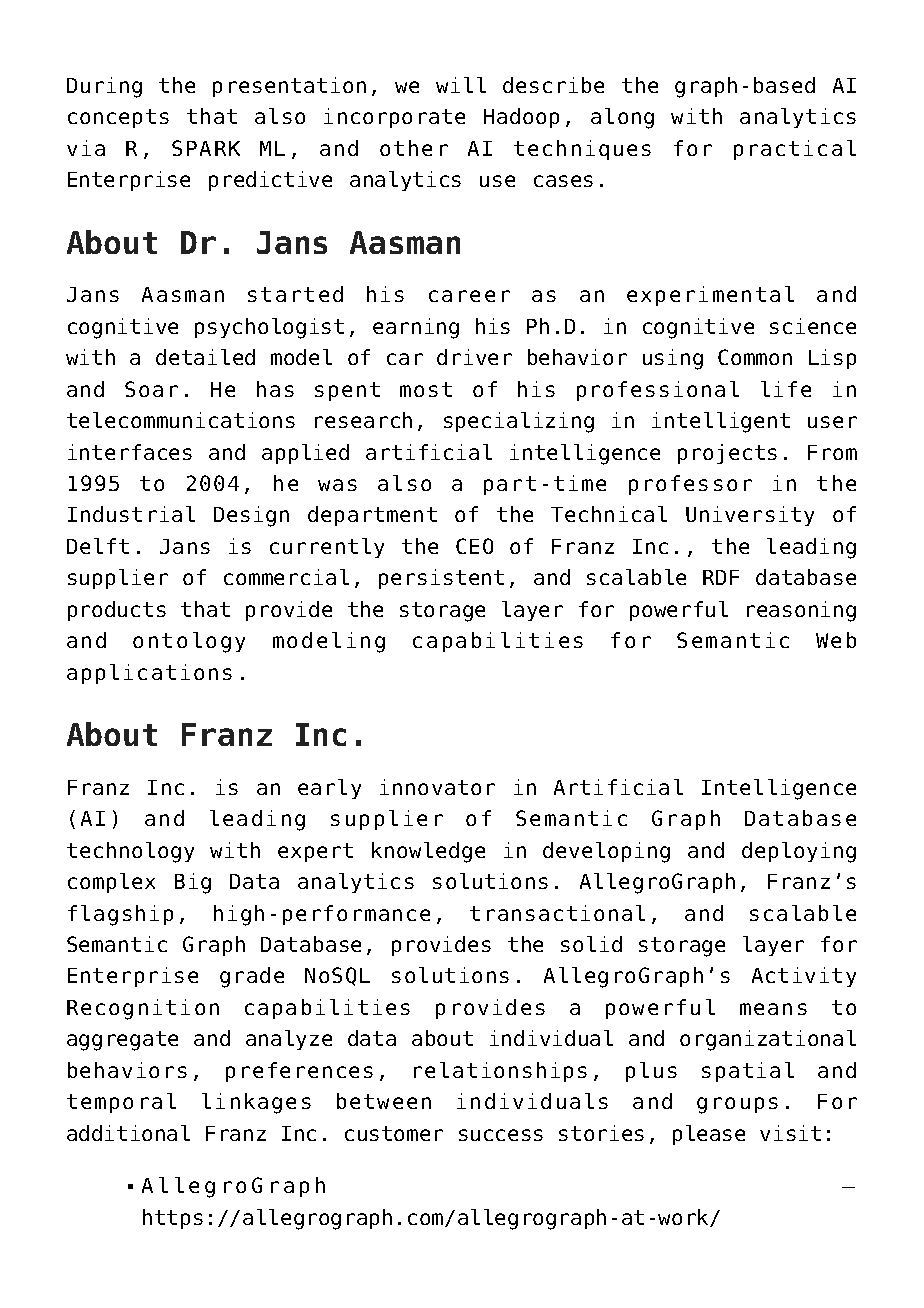  What do you see at coordinates (441, 579) in the screenshot?
I see `persistent` at bounding box center [441, 579].
